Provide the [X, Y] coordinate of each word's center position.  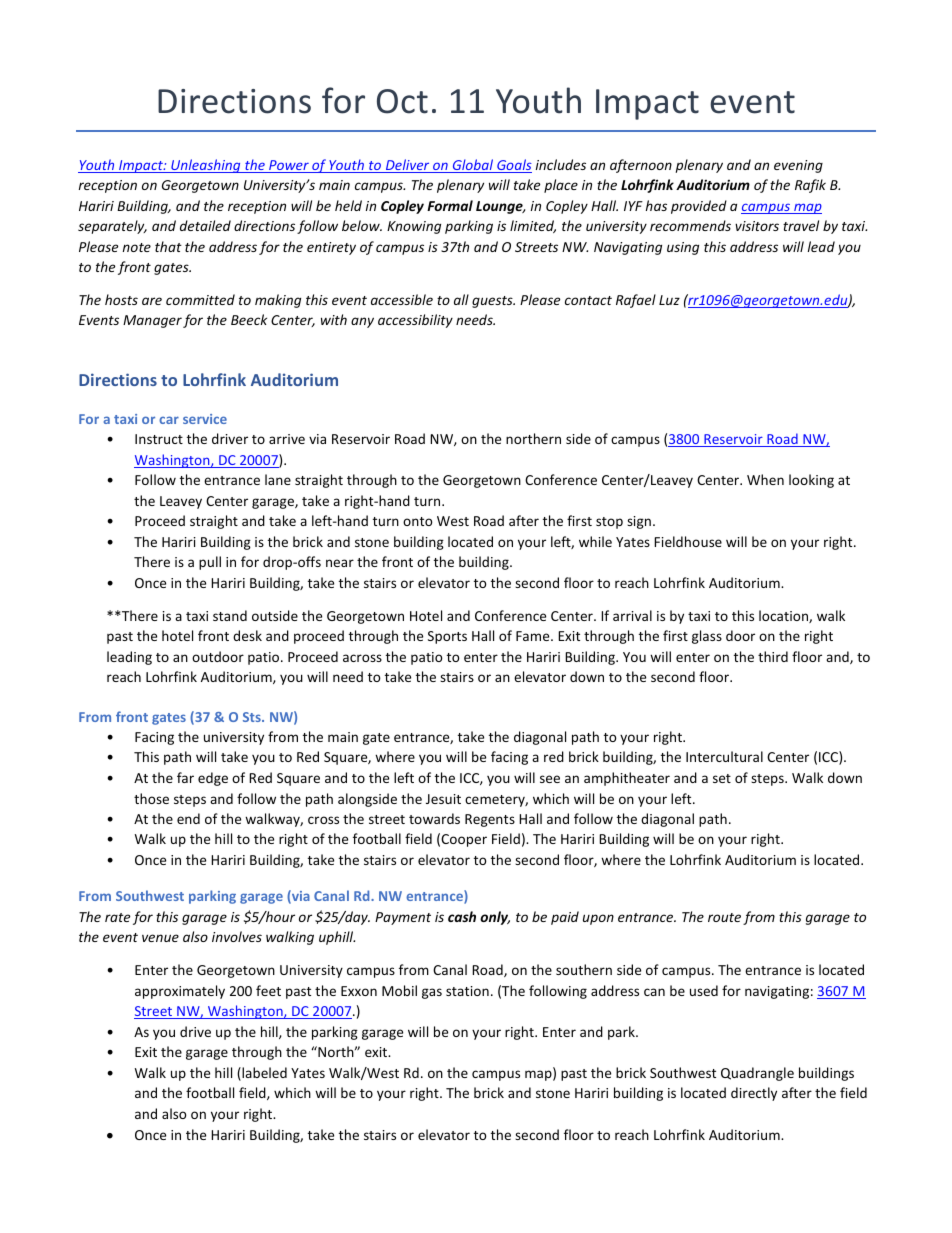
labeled [263, 1074]
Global [473, 166]
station [467, 991]
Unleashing [206, 166]
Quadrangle [757, 1074]
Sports [447, 637]
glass [707, 637]
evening [798, 166]
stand [230, 615]
